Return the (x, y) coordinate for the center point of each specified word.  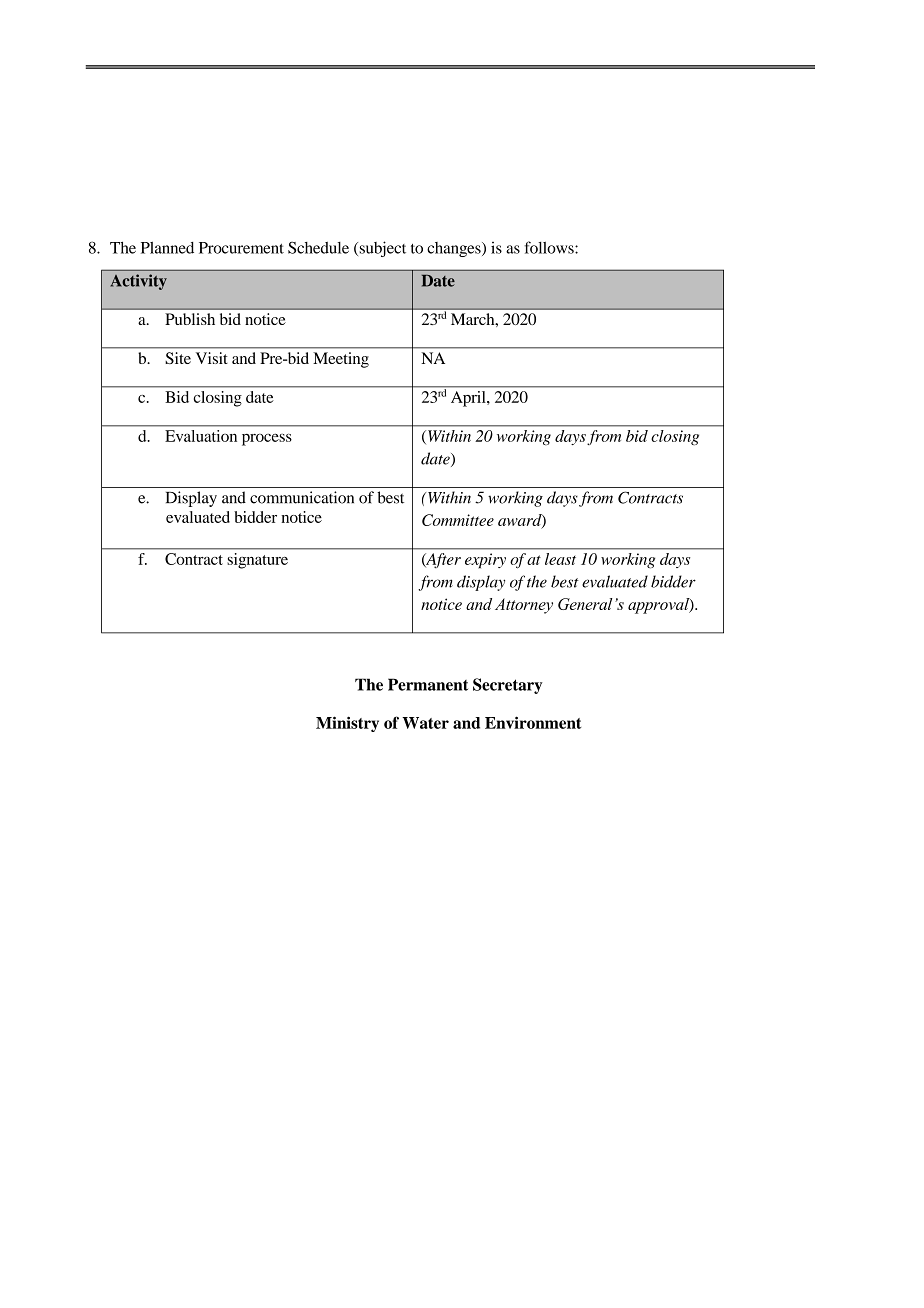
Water (425, 723)
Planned (167, 247)
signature (257, 561)
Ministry (347, 724)
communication (302, 497)
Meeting (341, 360)
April (469, 399)
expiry (485, 561)
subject (381, 249)
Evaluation (201, 436)
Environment (533, 722)
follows (550, 247)
